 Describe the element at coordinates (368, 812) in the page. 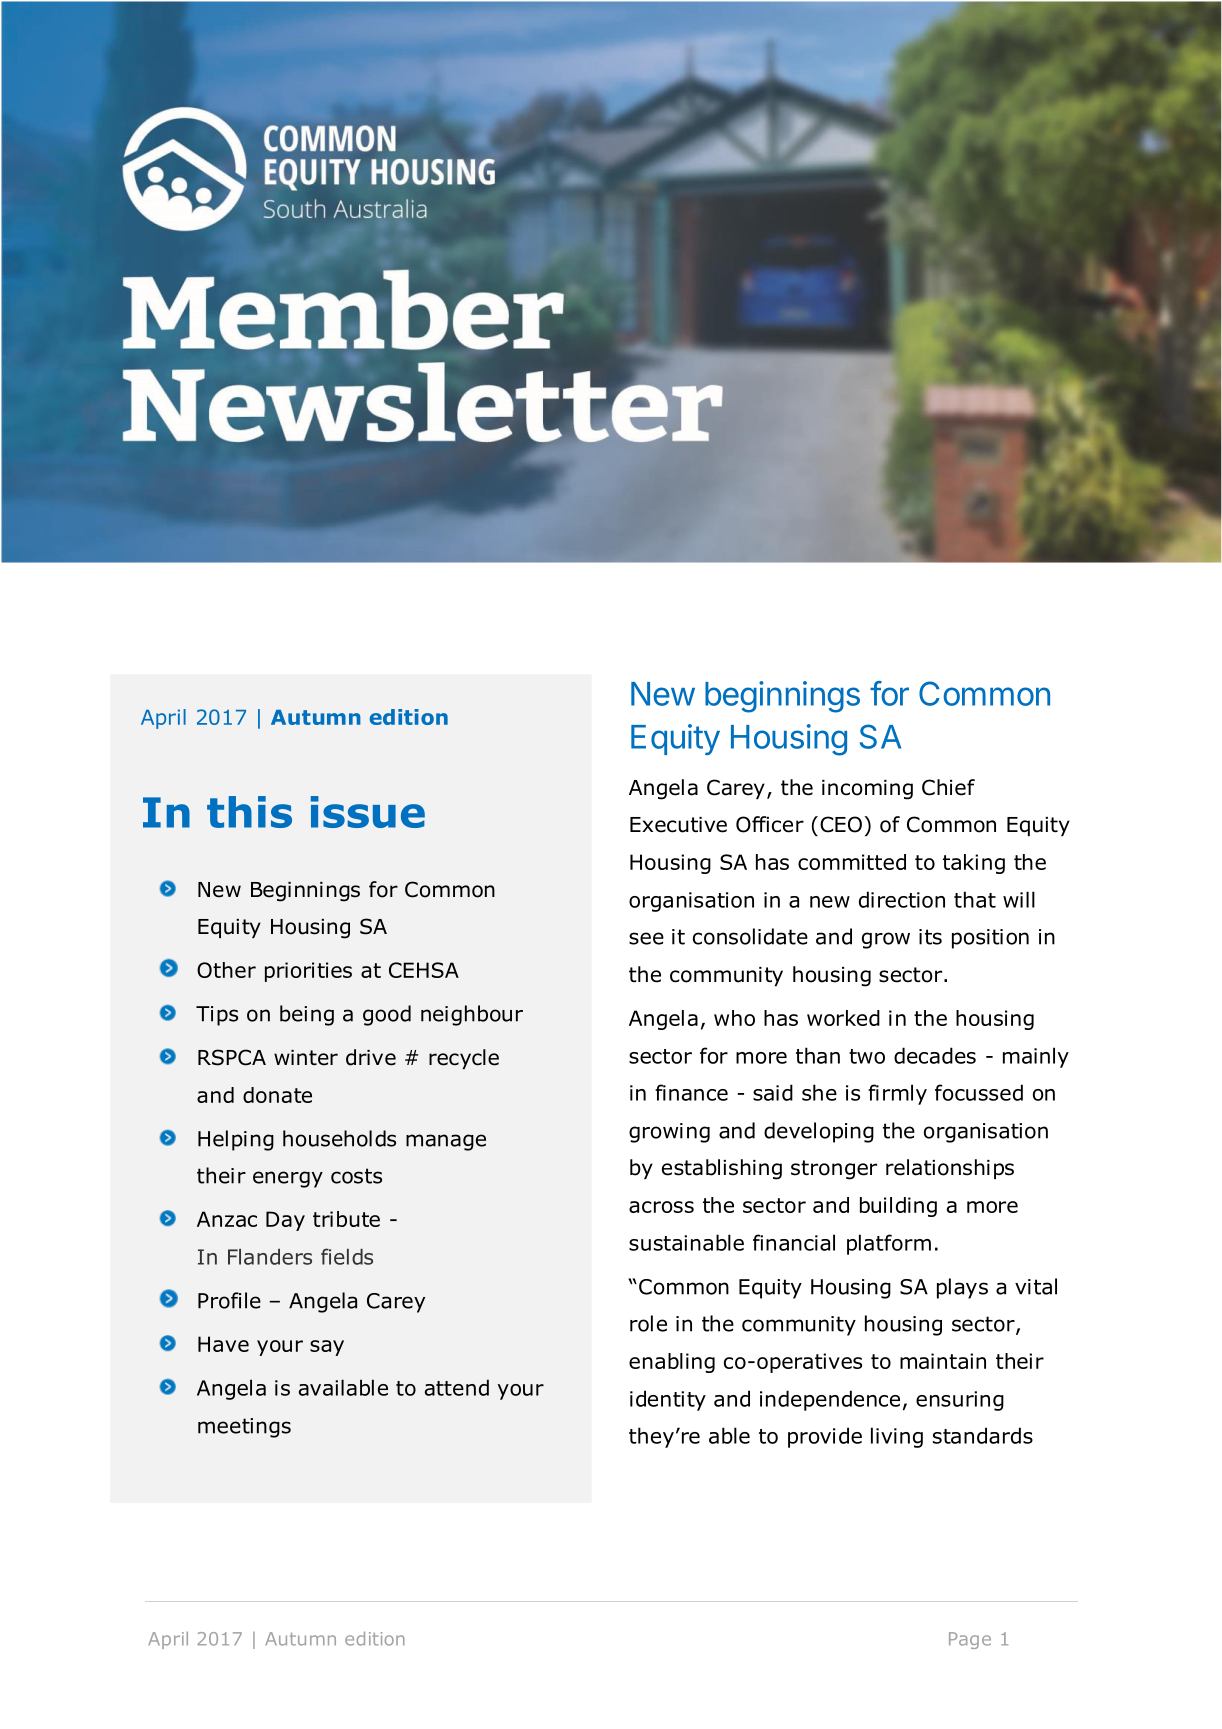

I see `issue` at that location.
